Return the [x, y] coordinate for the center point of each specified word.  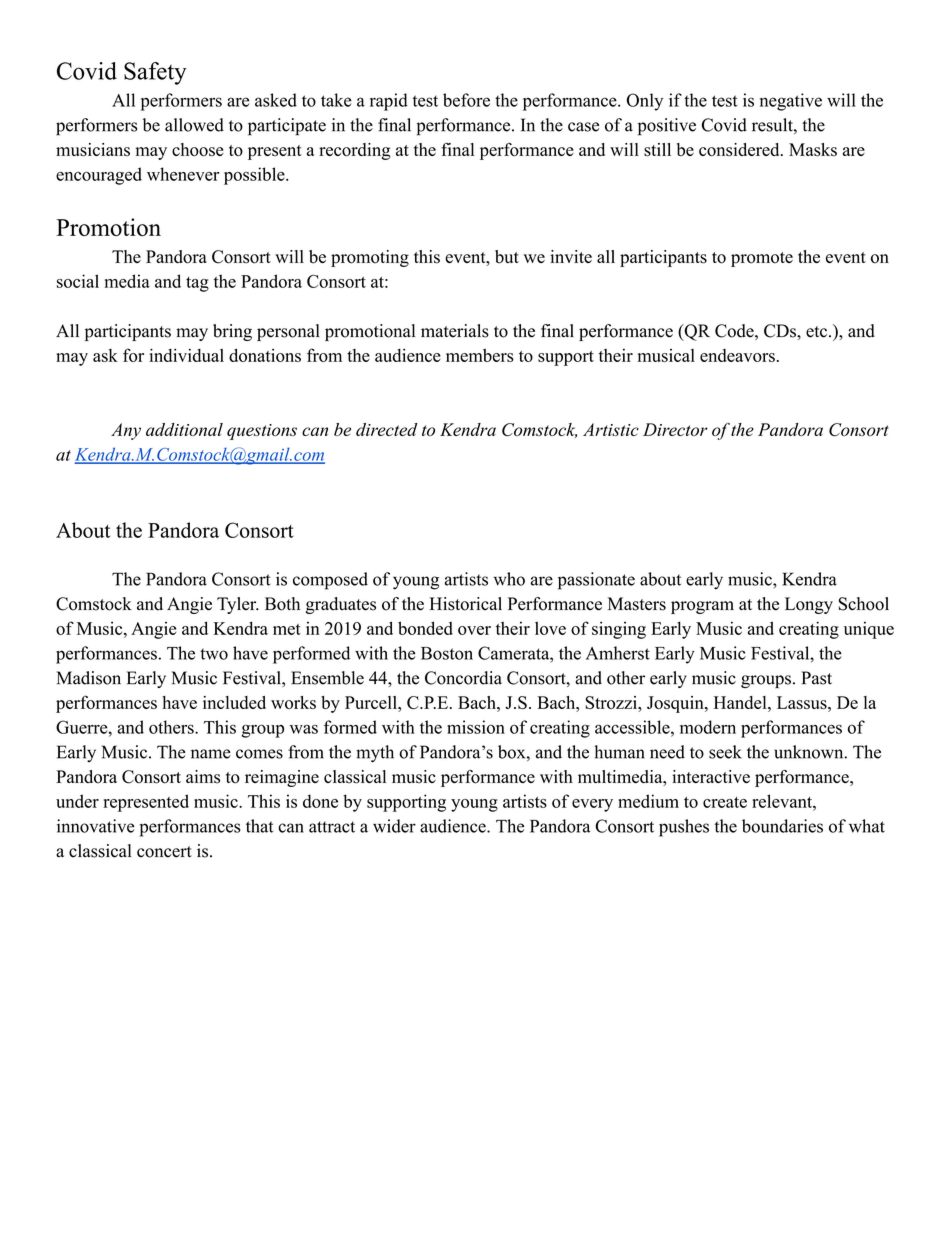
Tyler [238, 605]
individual [186, 355]
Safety [155, 73]
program [702, 607]
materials [455, 331]
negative [791, 102]
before [466, 100]
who [509, 579]
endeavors [737, 355]
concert [164, 852]
